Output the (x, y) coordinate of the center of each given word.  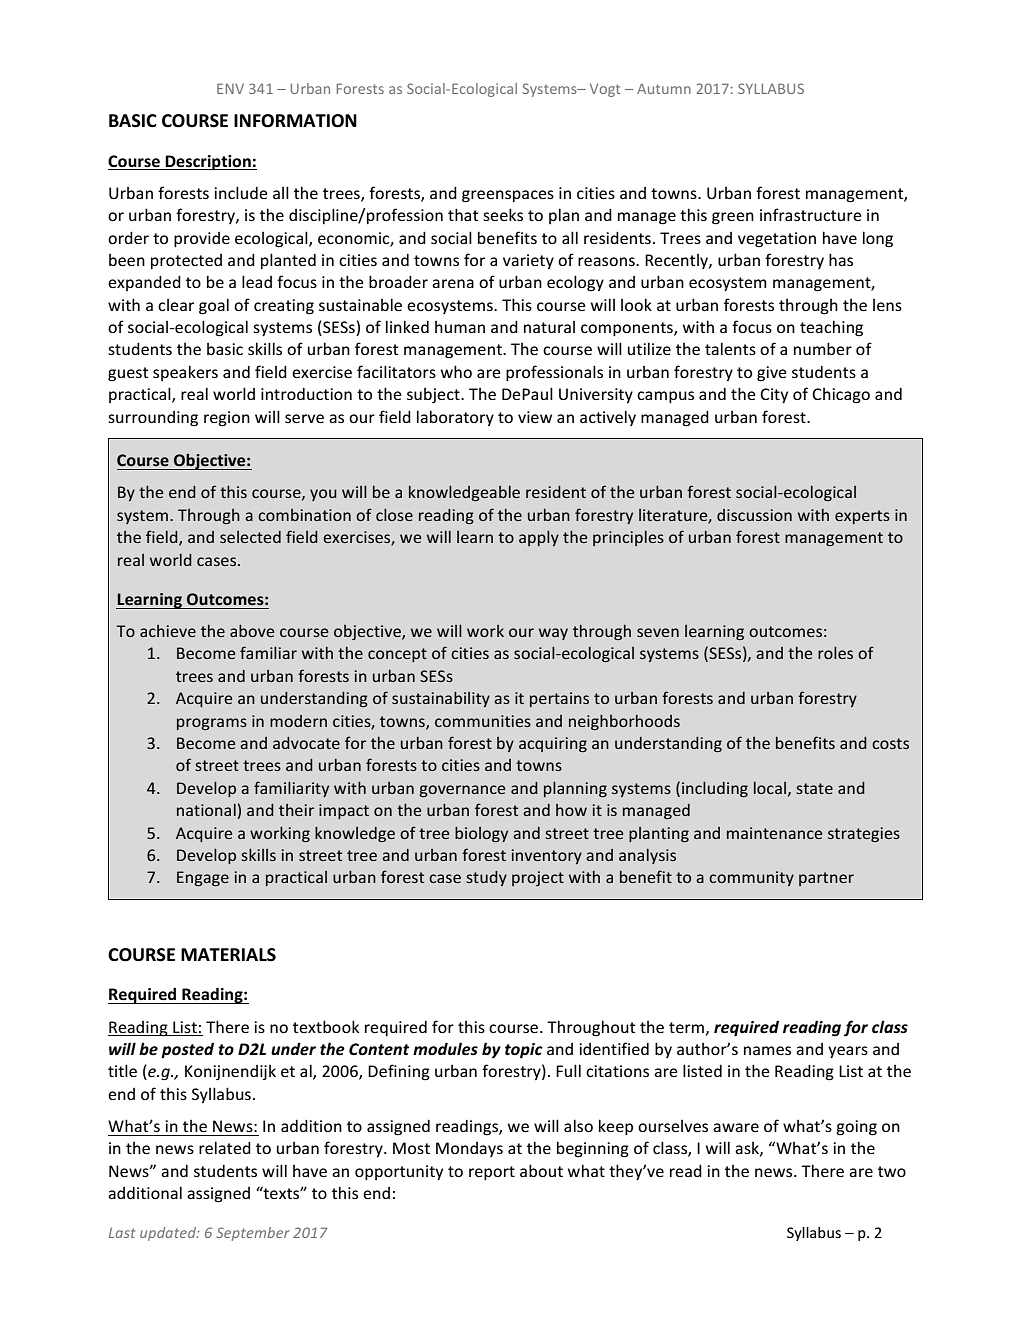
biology (481, 834)
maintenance (774, 833)
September (253, 1234)
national (207, 811)
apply (539, 538)
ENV (230, 88)
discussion (754, 515)
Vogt (605, 90)
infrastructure (811, 214)
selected (250, 537)
